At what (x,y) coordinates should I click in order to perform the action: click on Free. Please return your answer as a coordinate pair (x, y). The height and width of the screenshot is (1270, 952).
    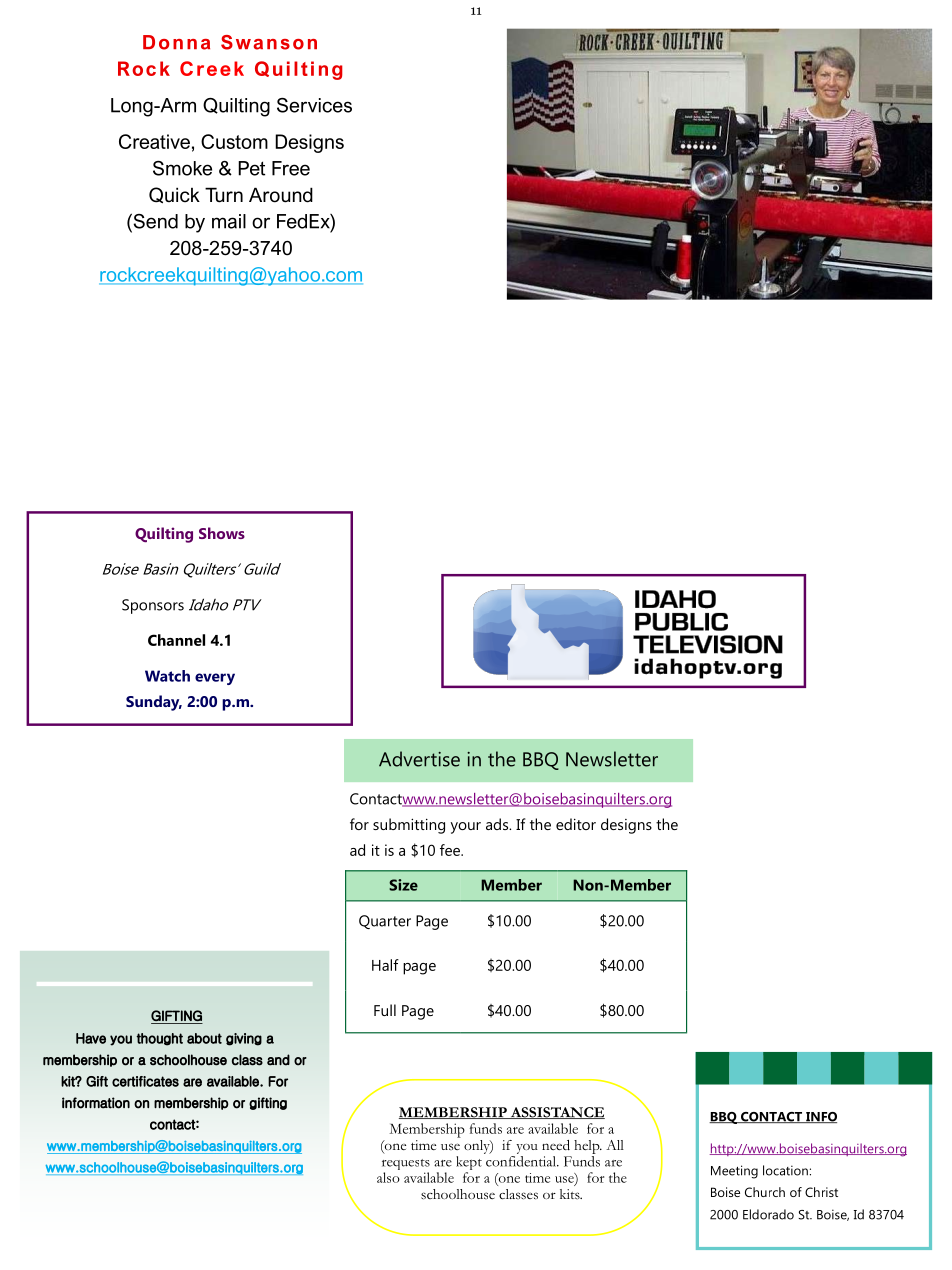
    Looking at the image, I should click on (291, 168).
